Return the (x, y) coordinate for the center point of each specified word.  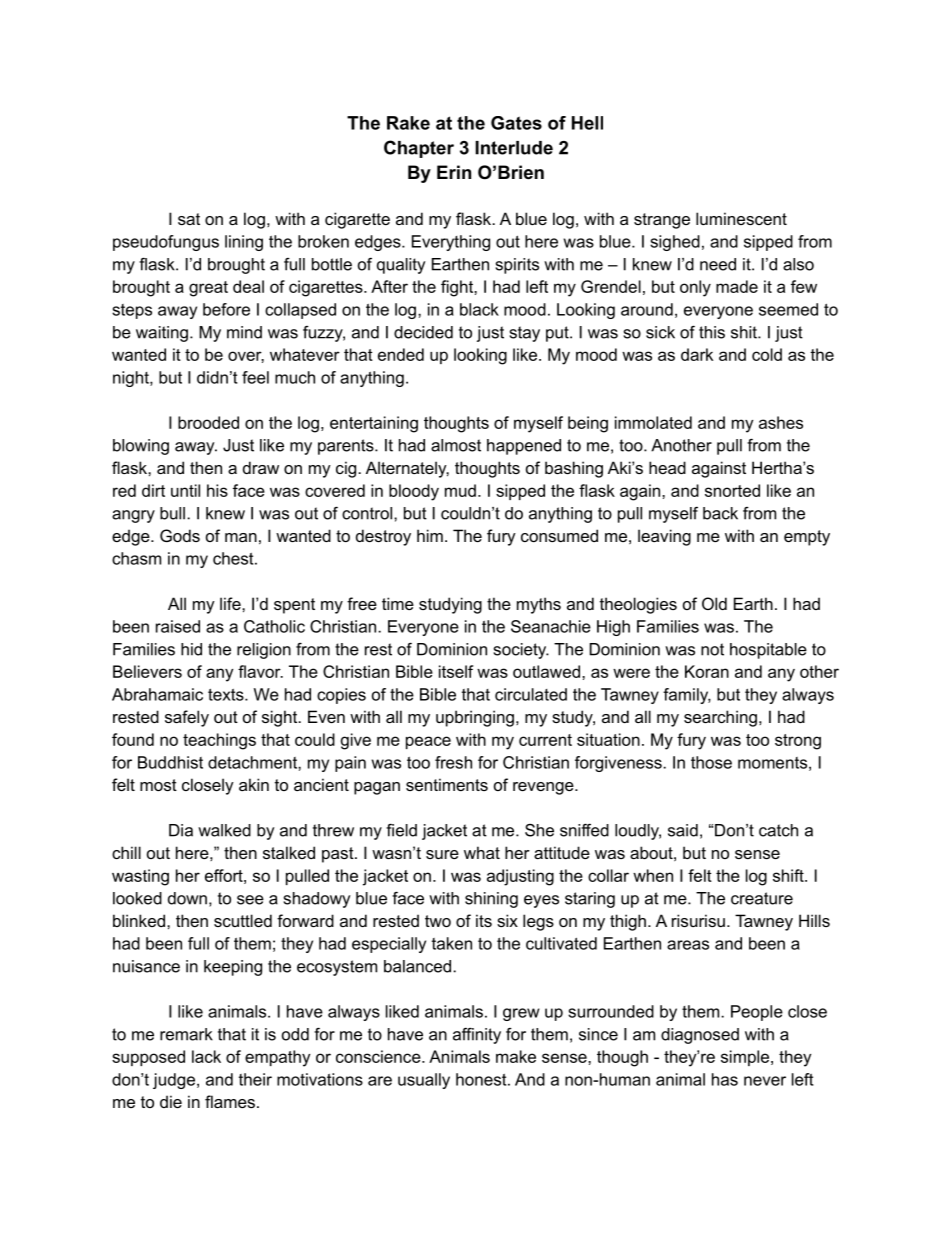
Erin (454, 172)
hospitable (768, 651)
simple (745, 1058)
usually (424, 1081)
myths (539, 605)
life (231, 603)
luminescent (741, 218)
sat (189, 219)
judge (174, 1081)
